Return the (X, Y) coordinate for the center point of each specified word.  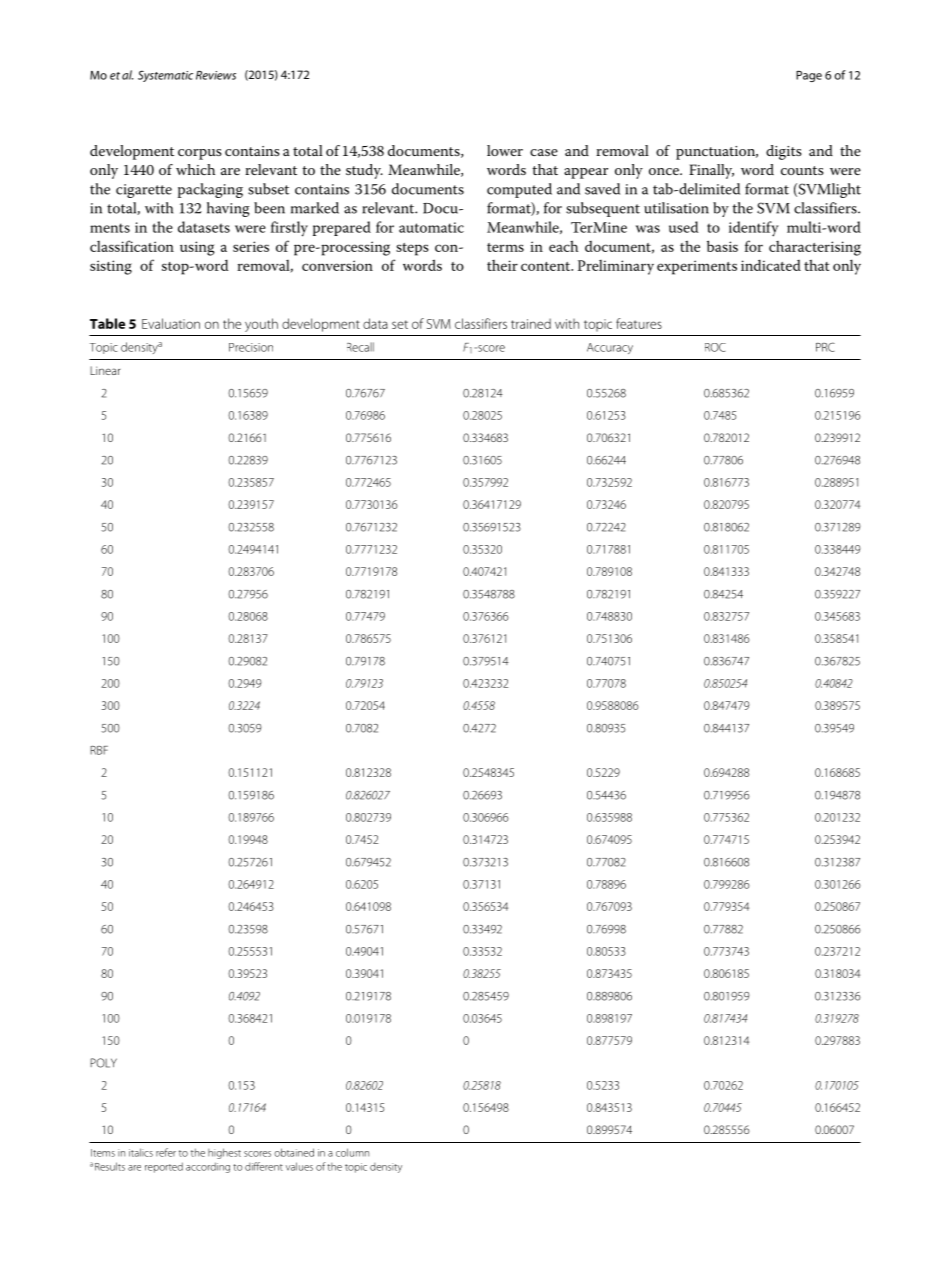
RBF (99, 750)
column (352, 1152)
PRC (825, 347)
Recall (360, 347)
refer (166, 1152)
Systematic (165, 76)
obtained (294, 1152)
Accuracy (610, 348)
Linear (105, 370)
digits (784, 152)
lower (505, 150)
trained (531, 323)
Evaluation (171, 323)
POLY (103, 1063)
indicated (771, 265)
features (639, 323)
